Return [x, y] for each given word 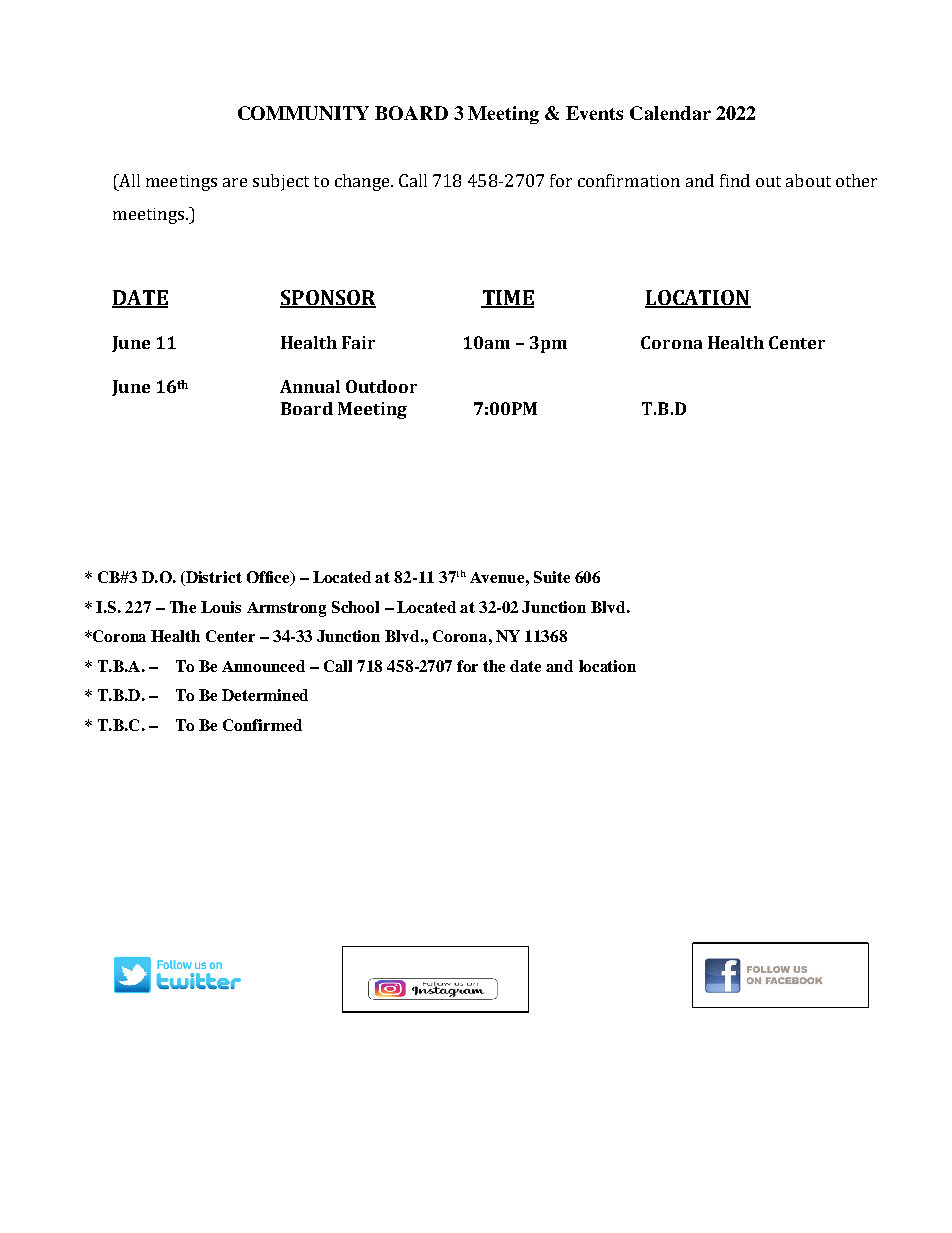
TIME [507, 298]
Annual [310, 386]
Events [594, 113]
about [808, 180]
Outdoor [381, 386]
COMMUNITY [303, 113]
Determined [265, 695]
